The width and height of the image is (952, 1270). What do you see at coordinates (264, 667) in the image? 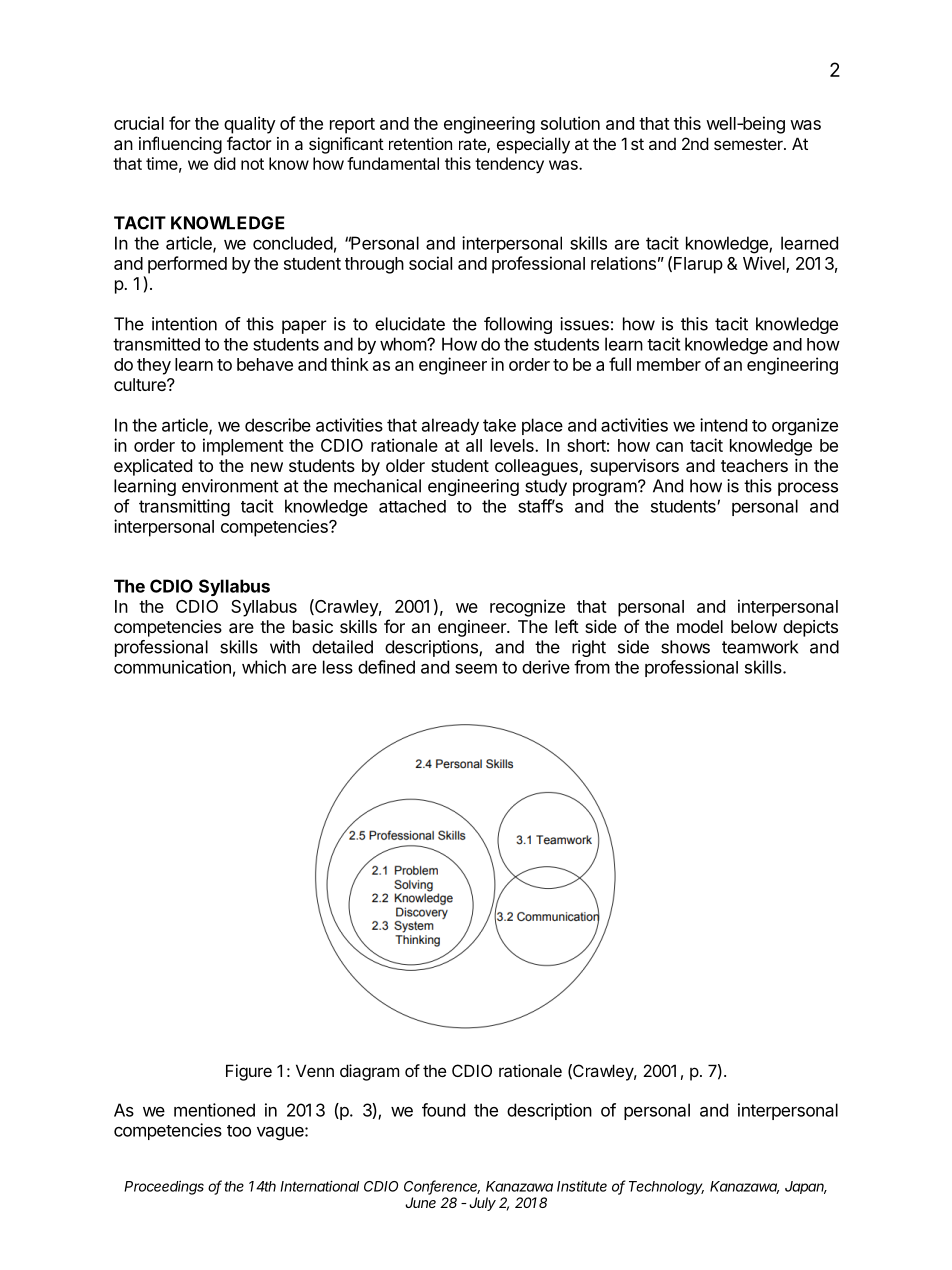
I see `which` at bounding box center [264, 667].
